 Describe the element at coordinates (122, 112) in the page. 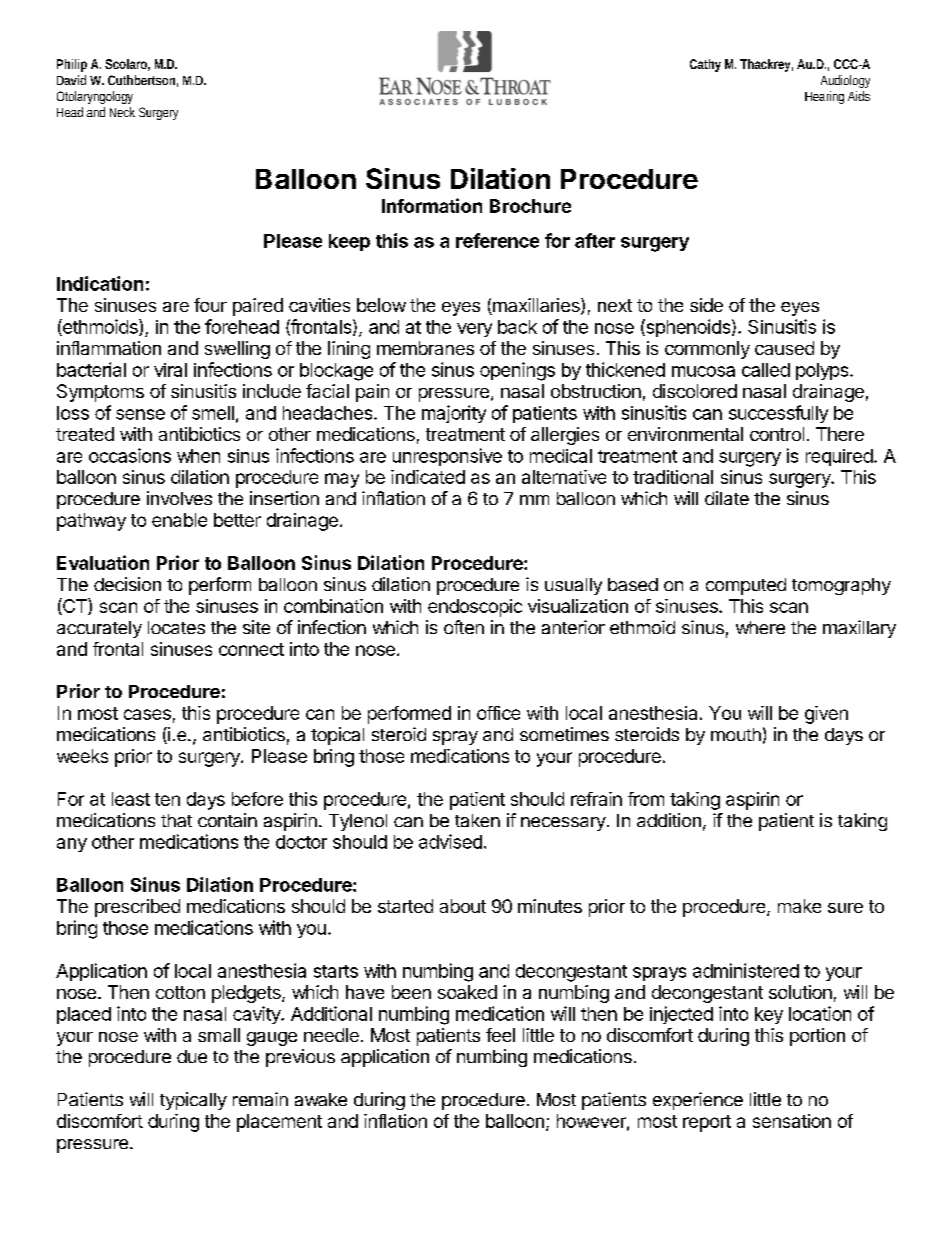

I see `Neck` at that location.
